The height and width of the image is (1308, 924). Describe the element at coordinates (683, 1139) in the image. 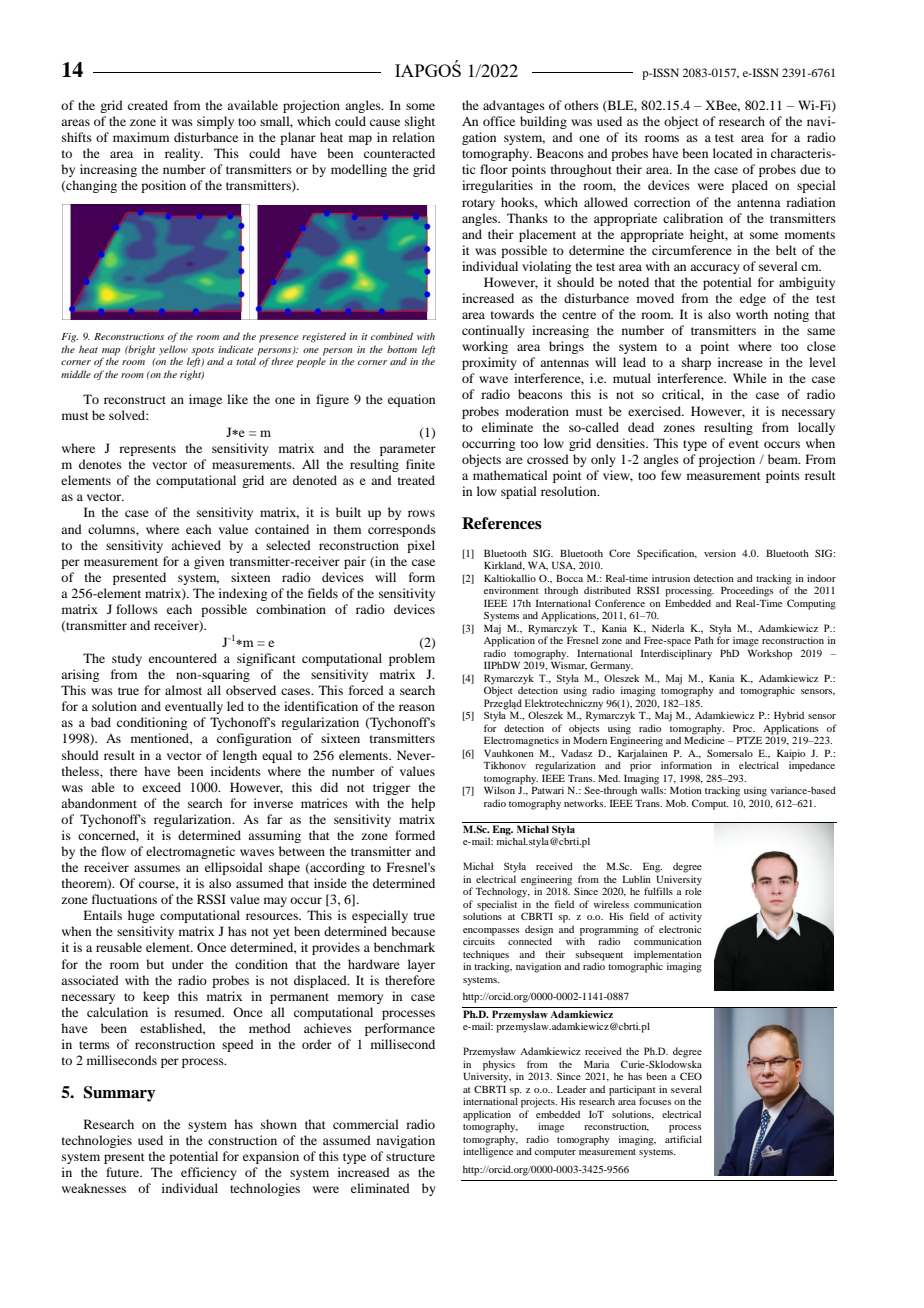

I see `artificial` at that location.
